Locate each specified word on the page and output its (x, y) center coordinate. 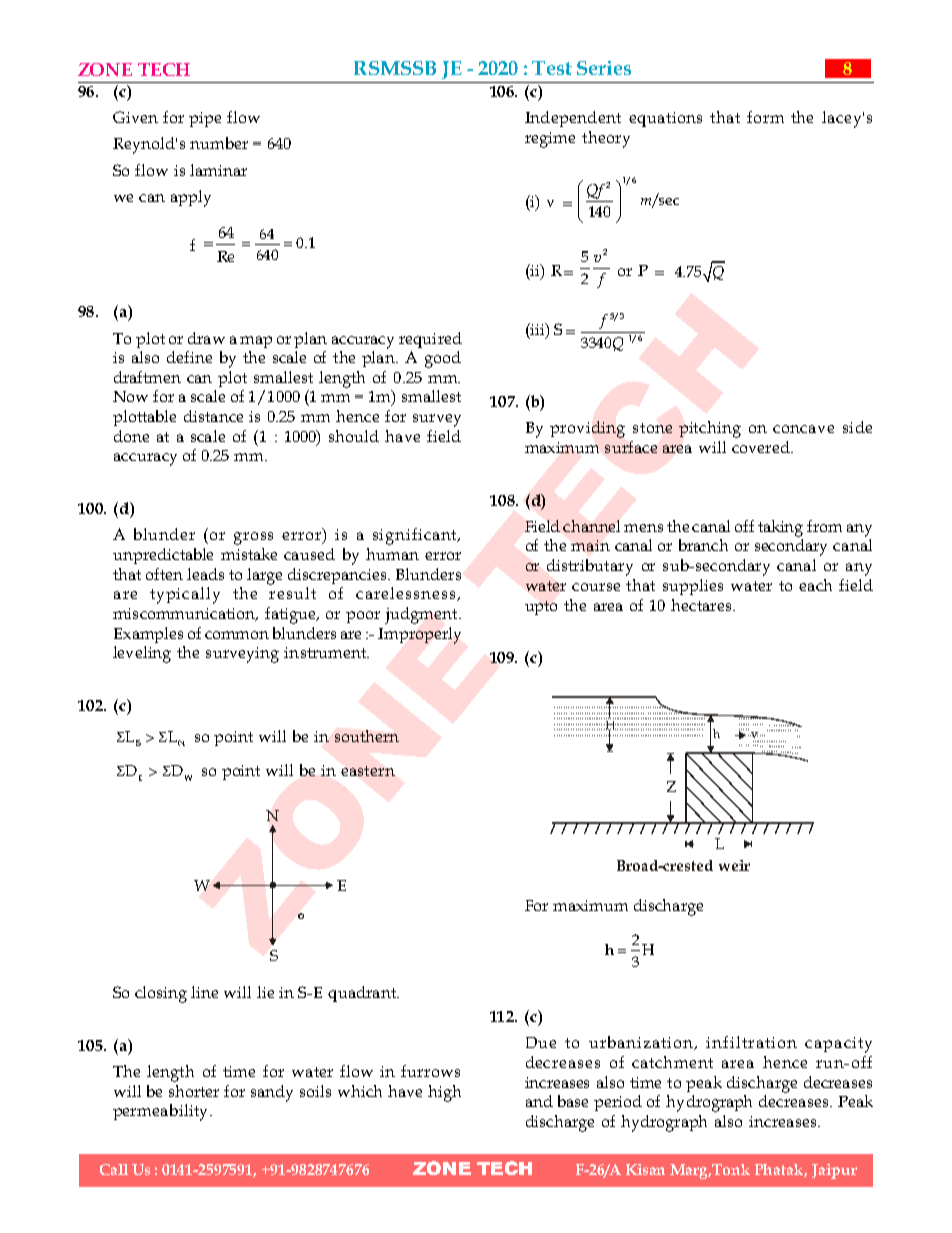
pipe (205, 119)
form (765, 117)
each (815, 585)
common (237, 635)
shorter (194, 1091)
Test (552, 68)
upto (541, 608)
